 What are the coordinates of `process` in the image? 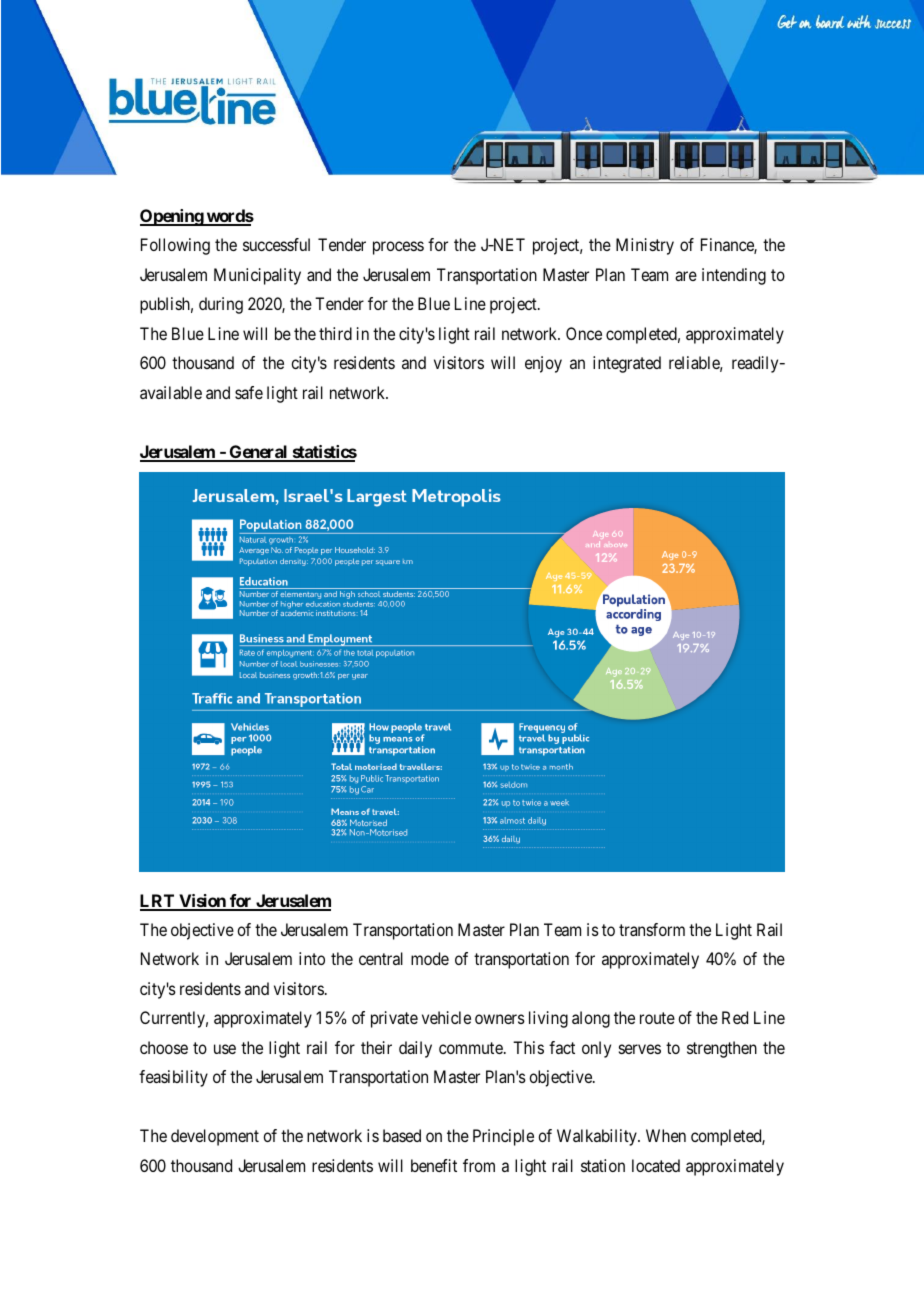 It's located at (398, 248).
